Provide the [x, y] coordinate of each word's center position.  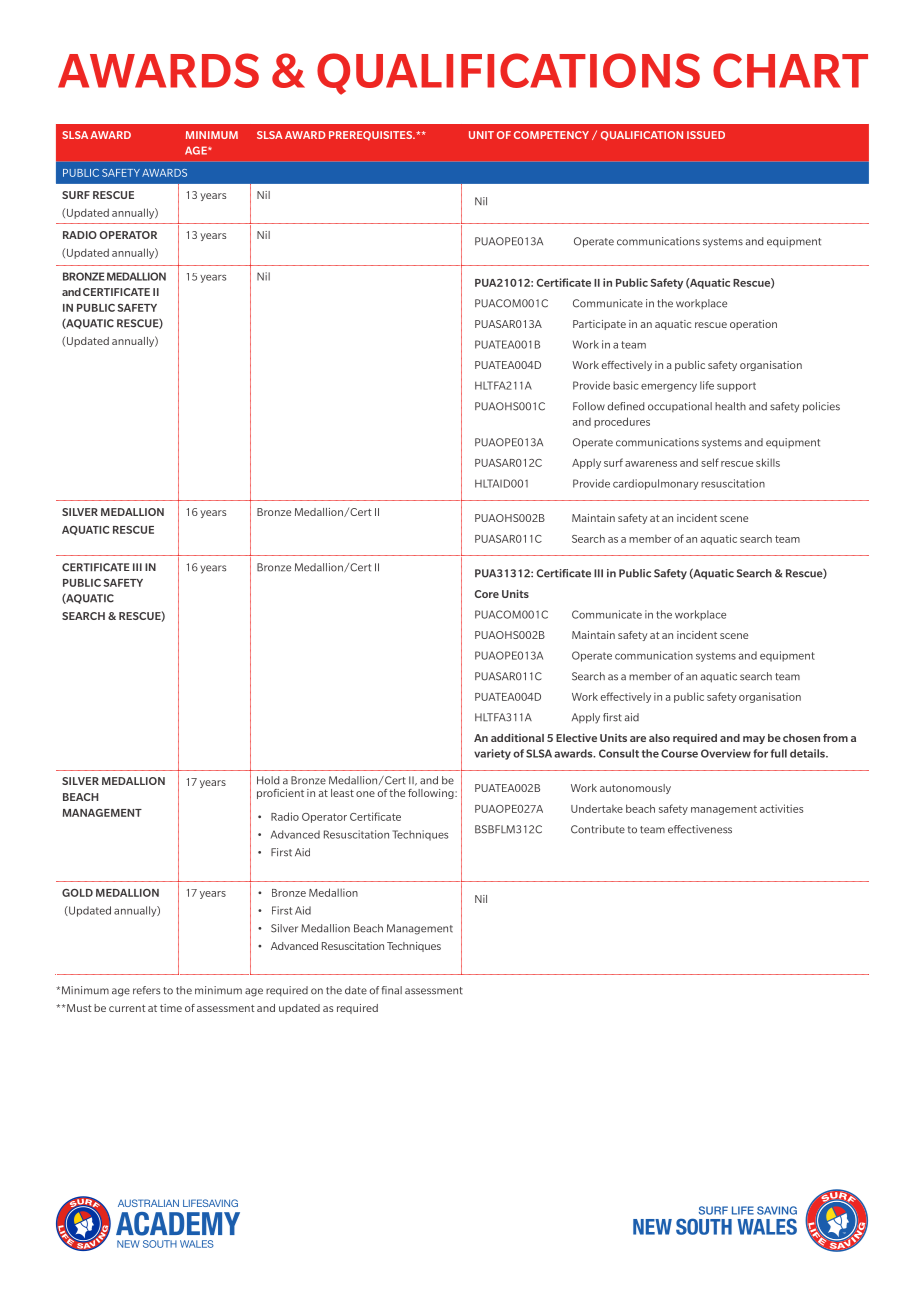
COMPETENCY [551, 135]
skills [768, 462]
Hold [268, 780]
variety [492, 754]
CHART [790, 70]
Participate [599, 325]
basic [626, 385]
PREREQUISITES [371, 136]
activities [781, 808]
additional [517, 737]
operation [753, 325]
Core [487, 594]
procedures [622, 422]
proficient [280, 794]
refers [146, 990]
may [754, 740]
